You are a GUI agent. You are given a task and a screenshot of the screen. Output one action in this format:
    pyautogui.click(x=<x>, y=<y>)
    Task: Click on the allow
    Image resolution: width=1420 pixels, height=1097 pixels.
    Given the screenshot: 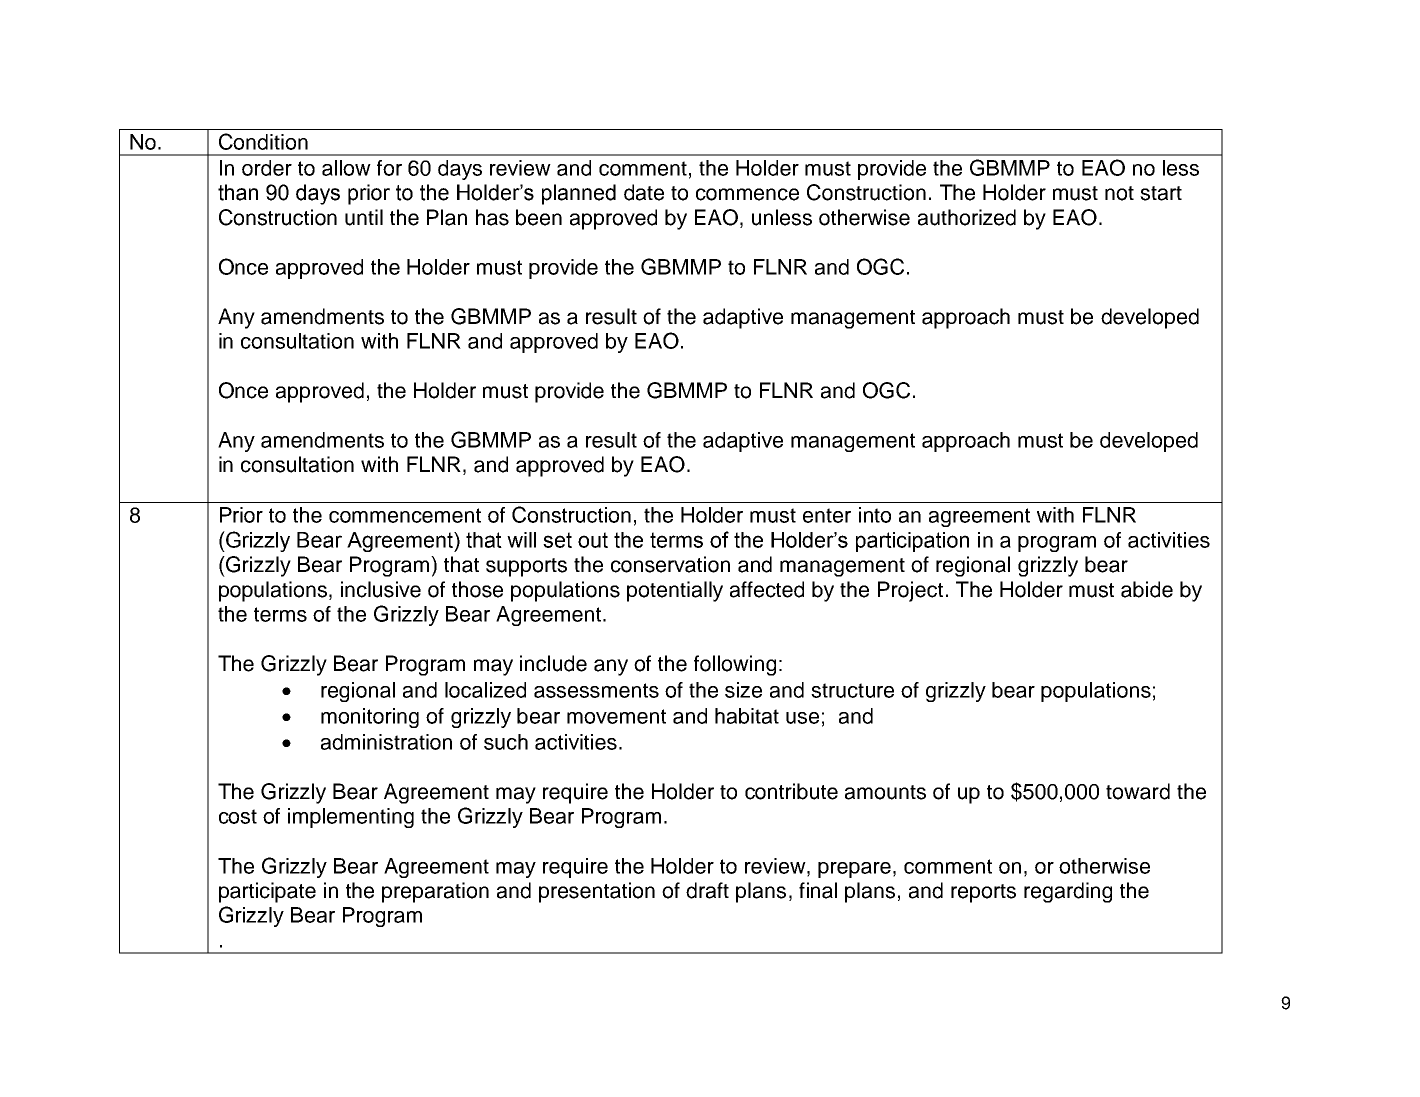 What is the action you would take?
    pyautogui.click(x=346, y=168)
